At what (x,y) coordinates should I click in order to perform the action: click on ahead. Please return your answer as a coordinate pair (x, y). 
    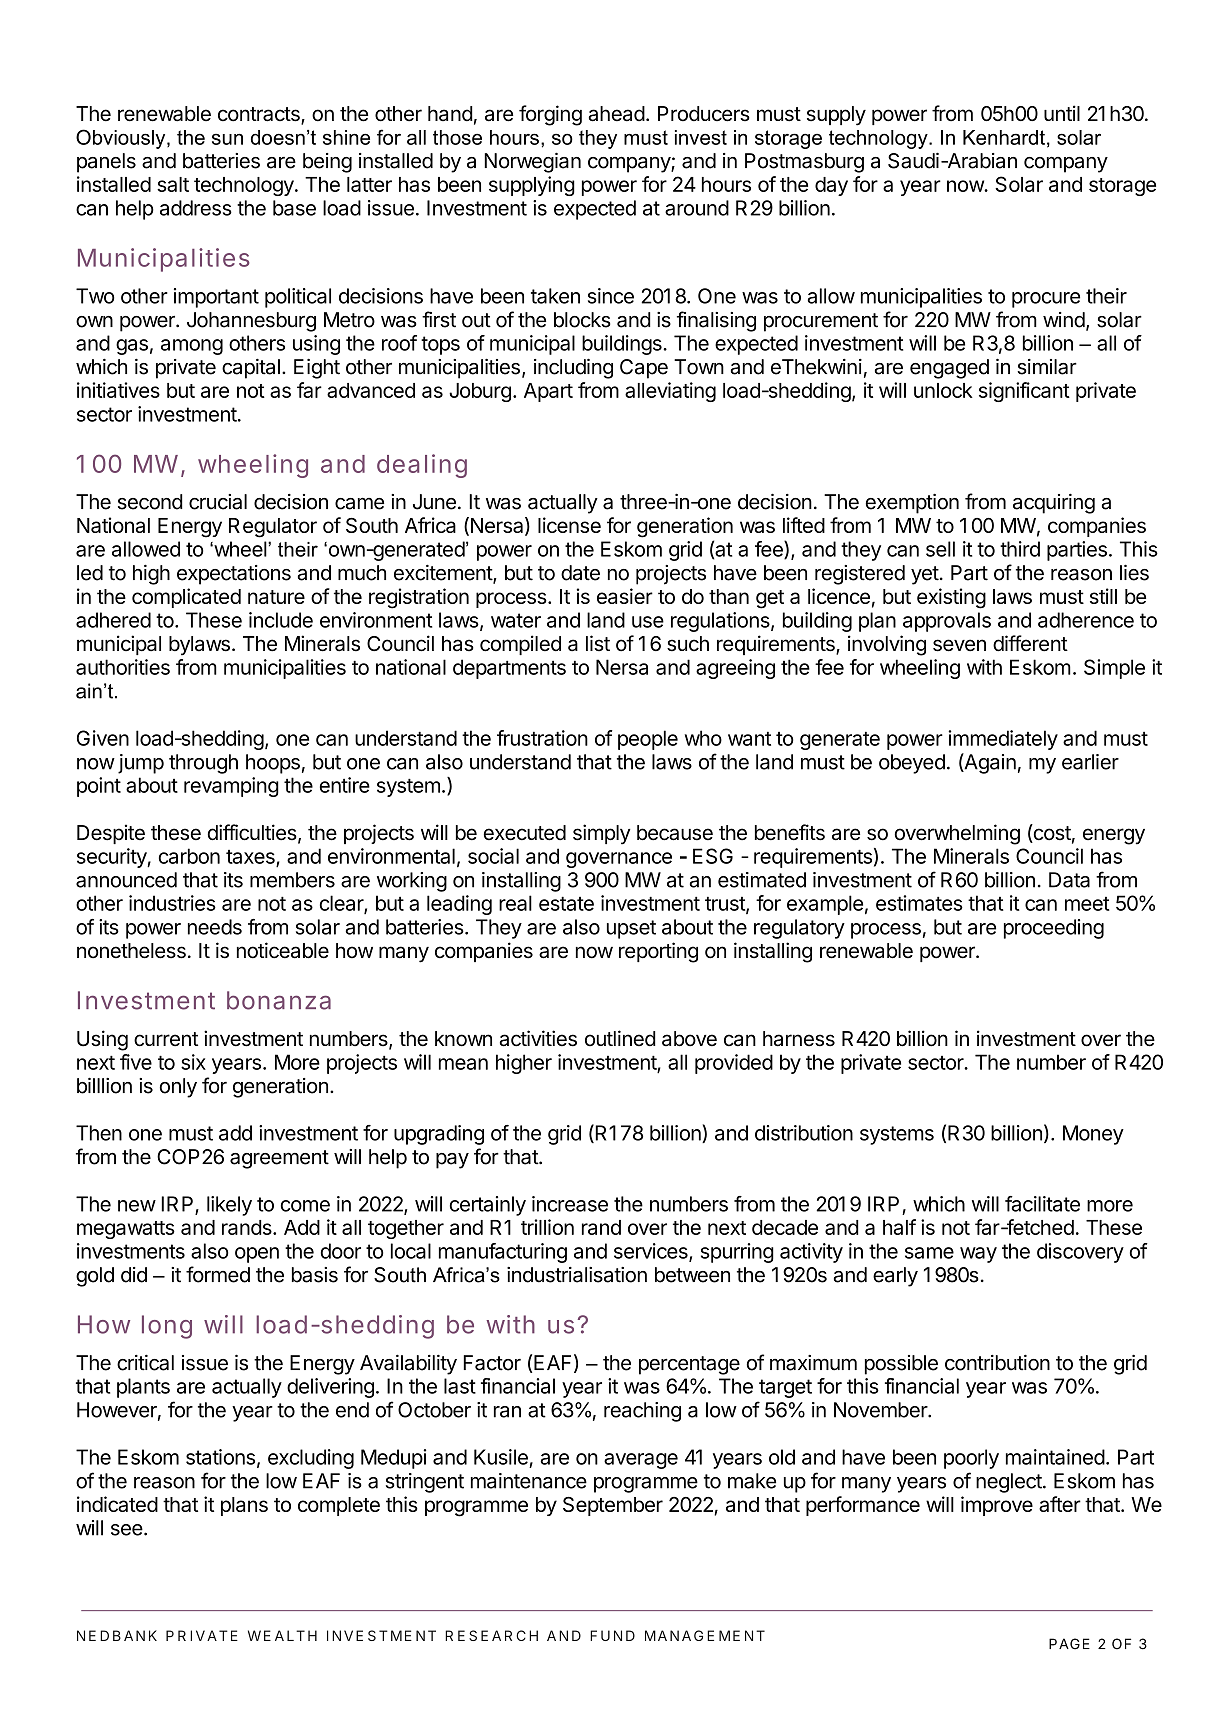
    Looking at the image, I should click on (617, 114).
